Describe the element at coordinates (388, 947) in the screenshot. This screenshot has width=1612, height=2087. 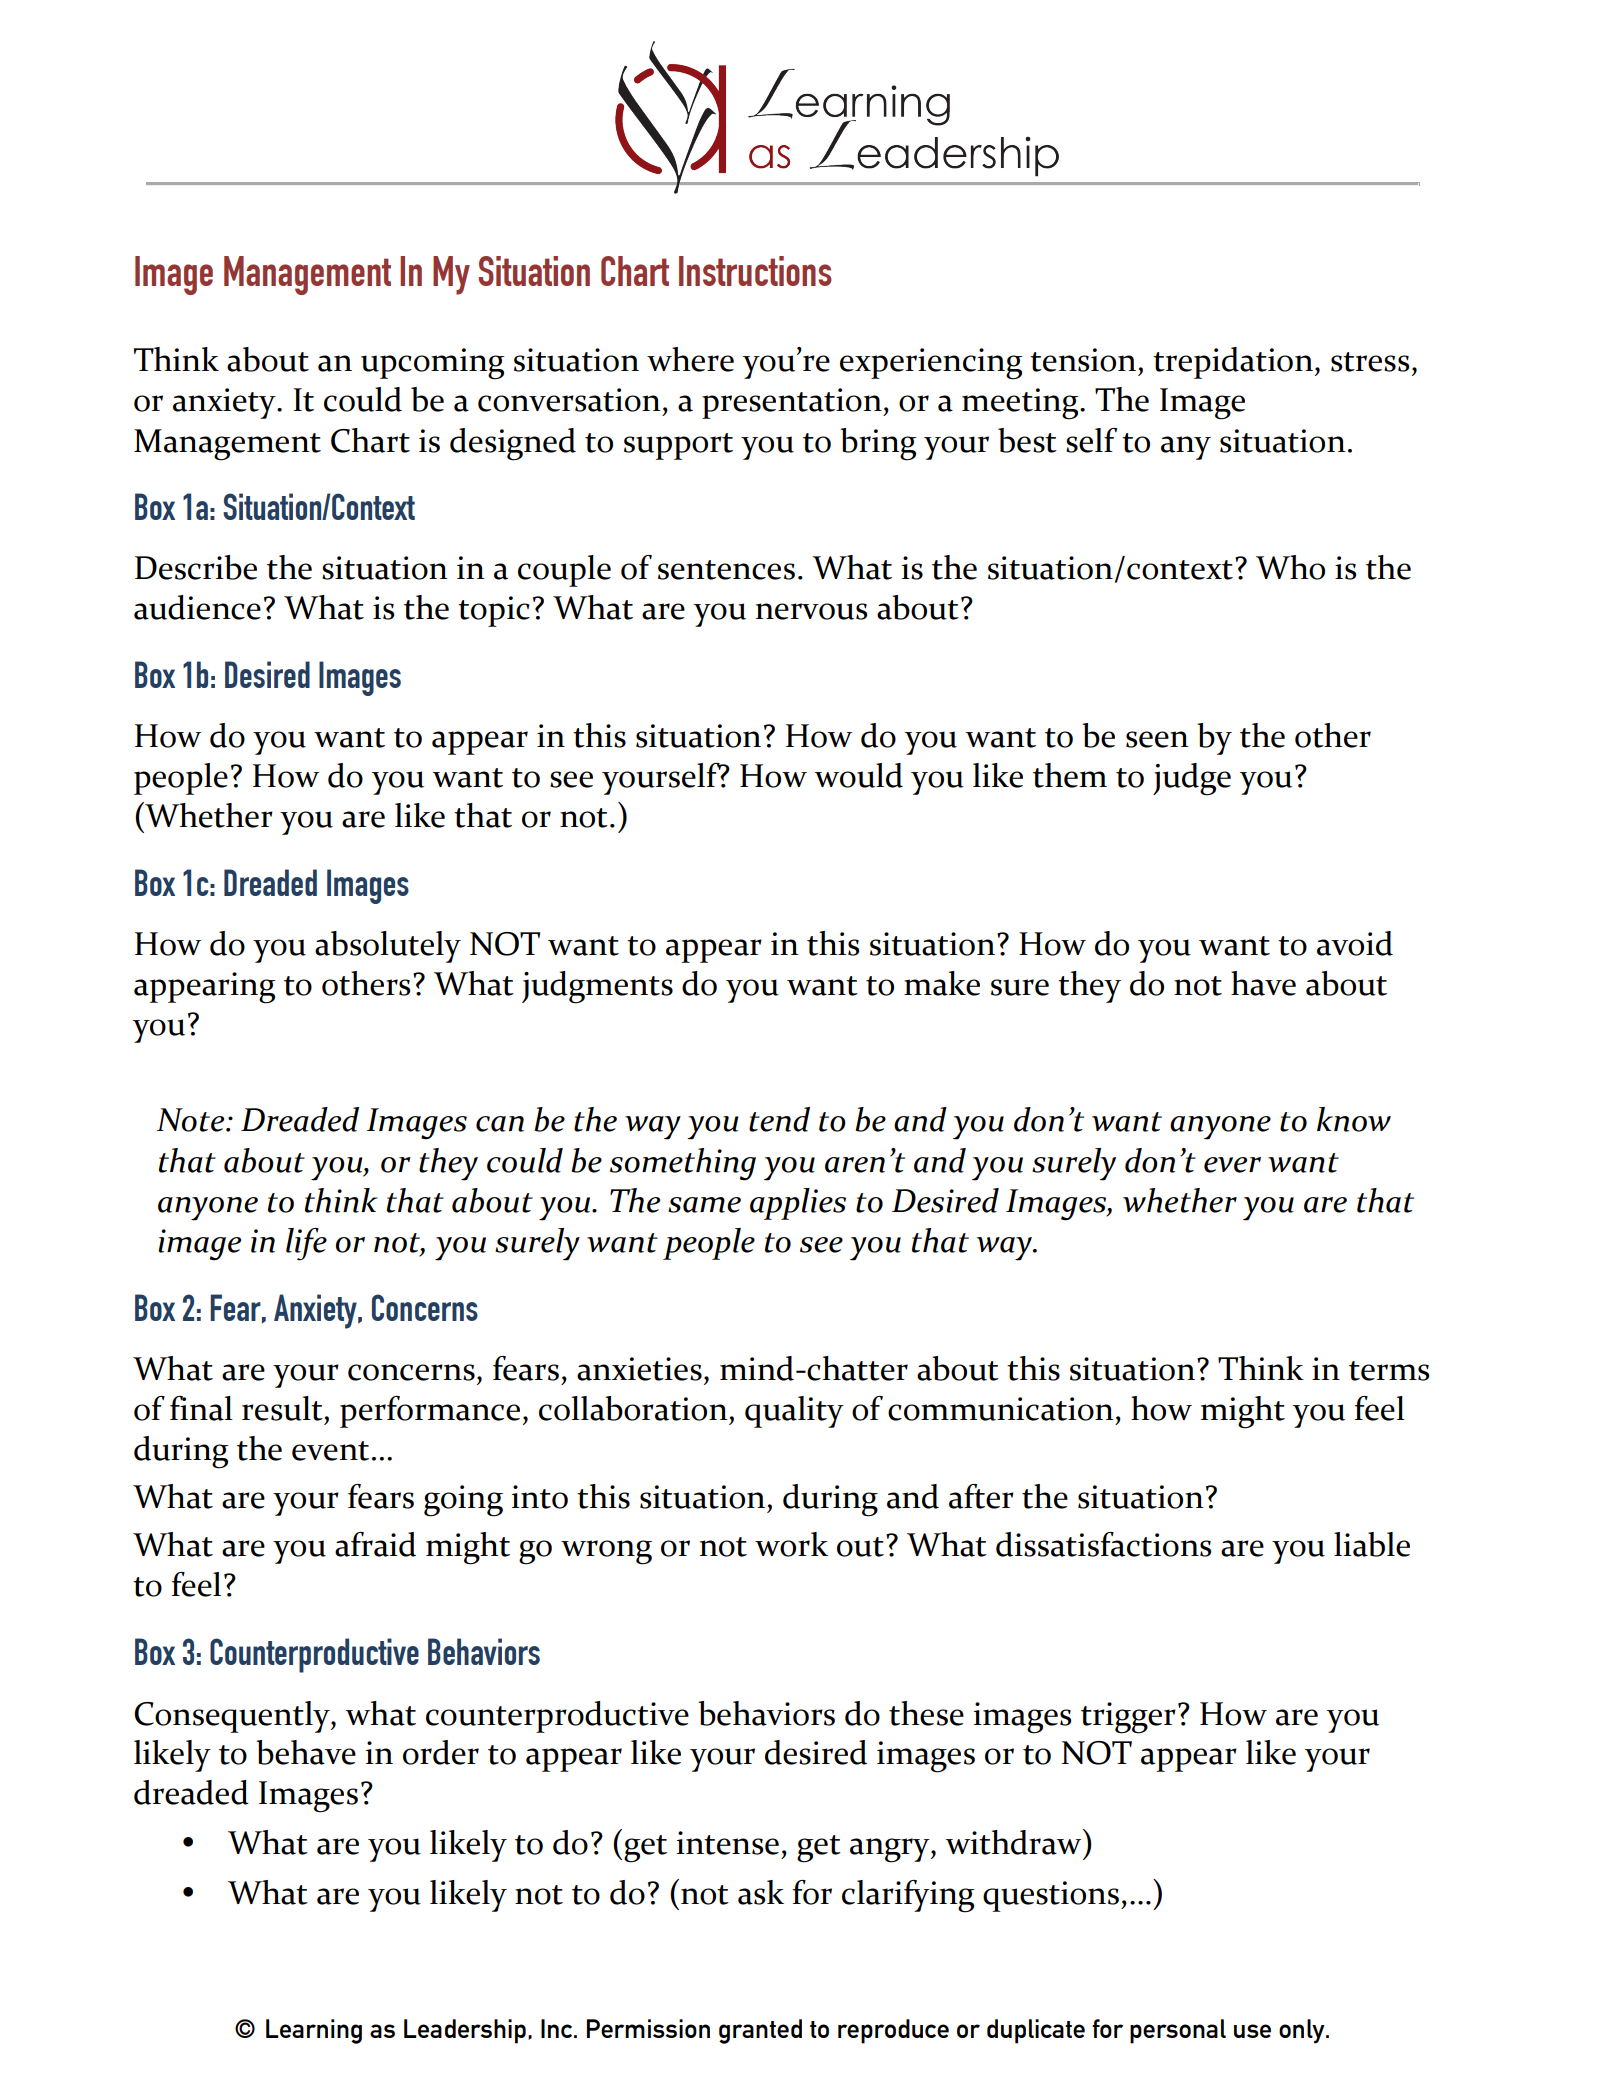
I see `absolutely` at that location.
